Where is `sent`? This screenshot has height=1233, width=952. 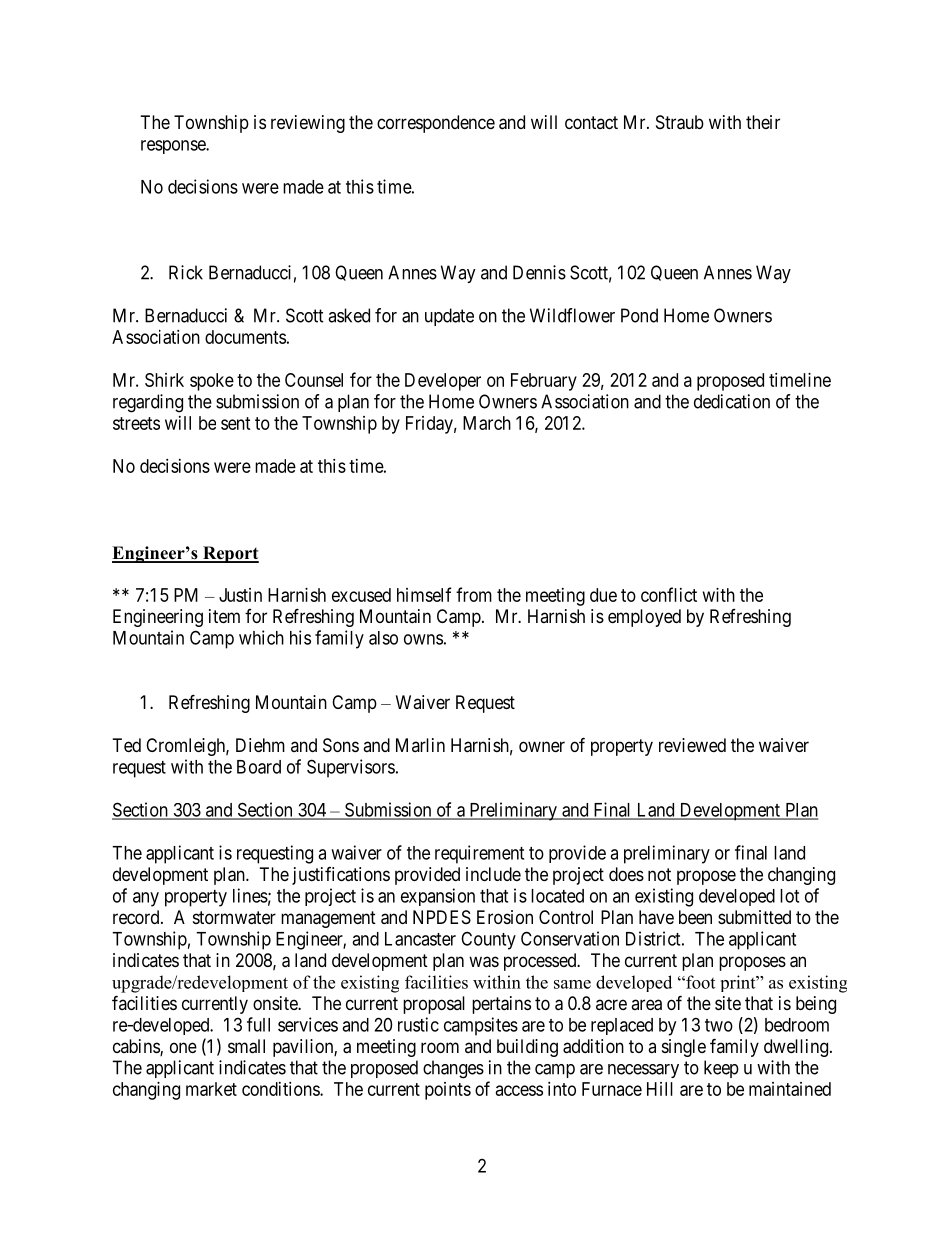 sent is located at coordinates (236, 423).
